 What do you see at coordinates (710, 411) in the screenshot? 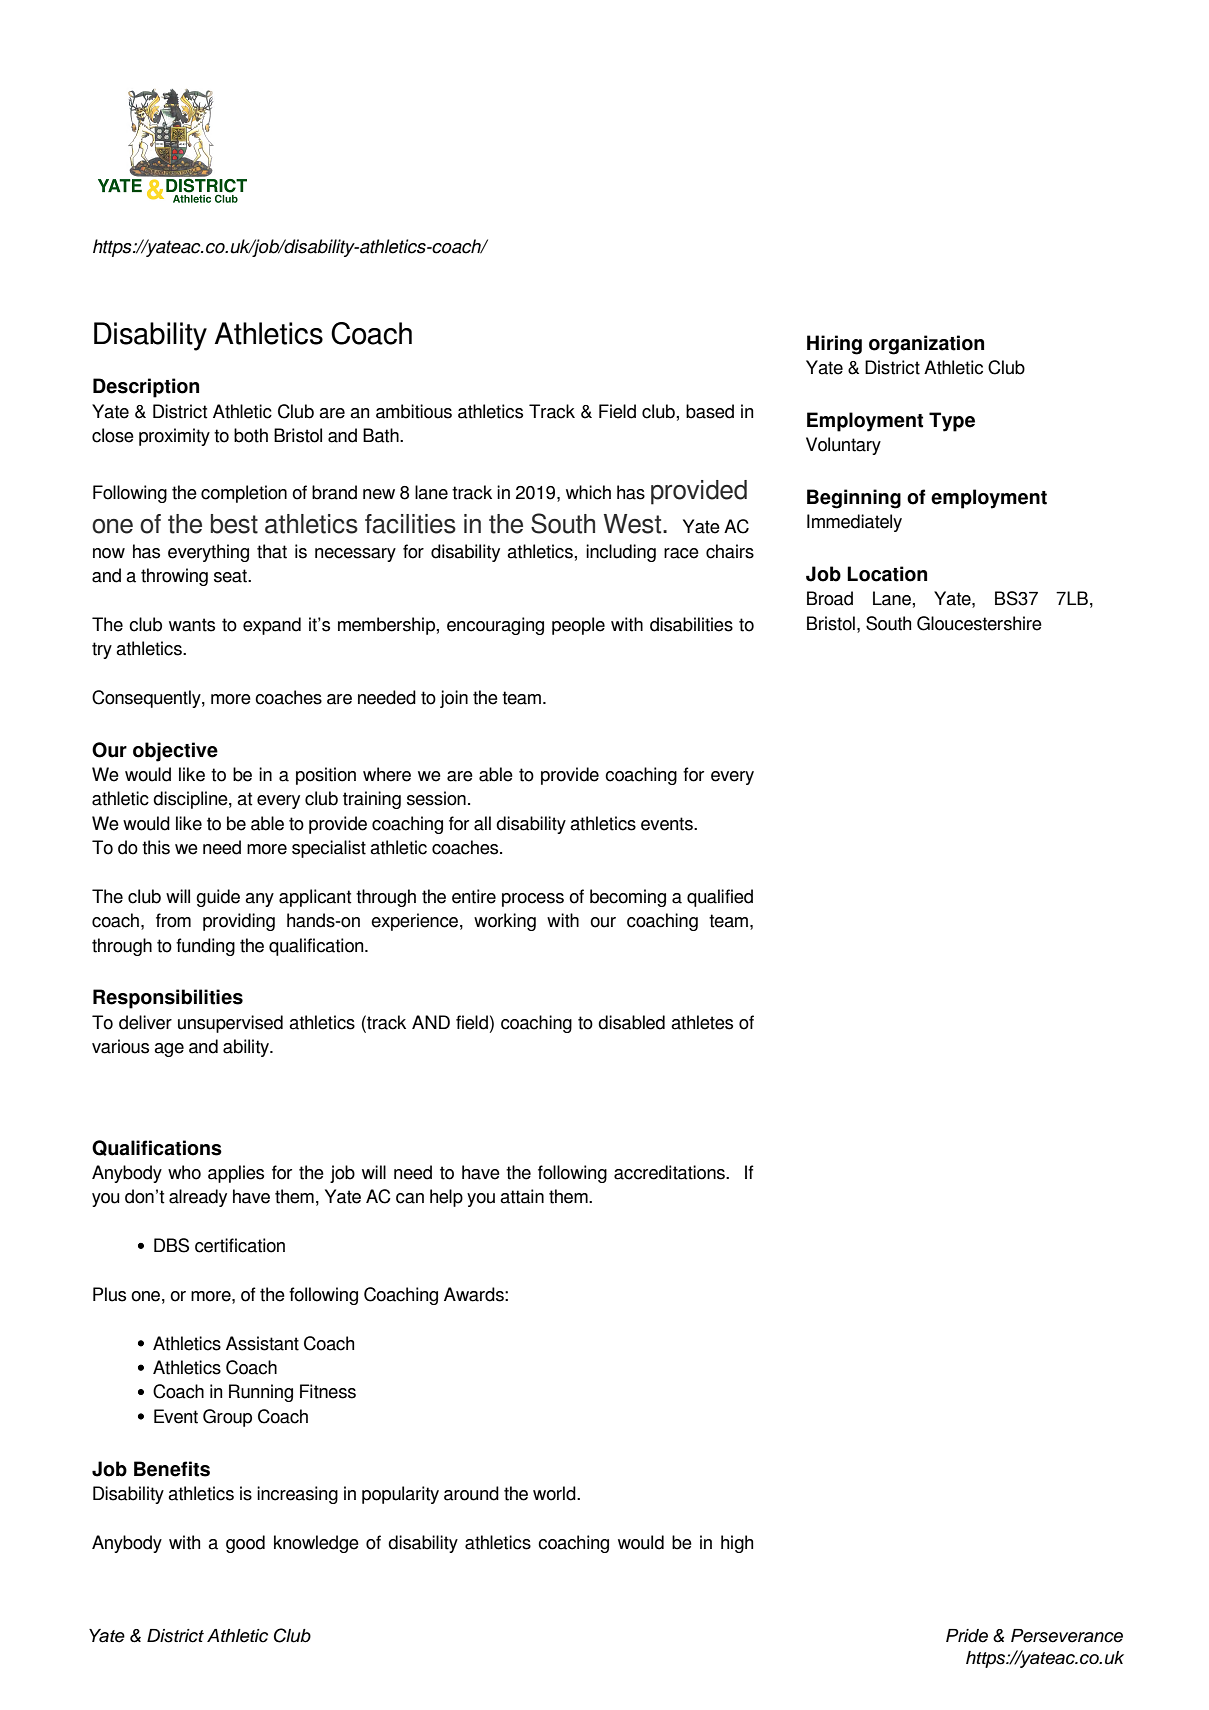
I see `based` at bounding box center [710, 411].
